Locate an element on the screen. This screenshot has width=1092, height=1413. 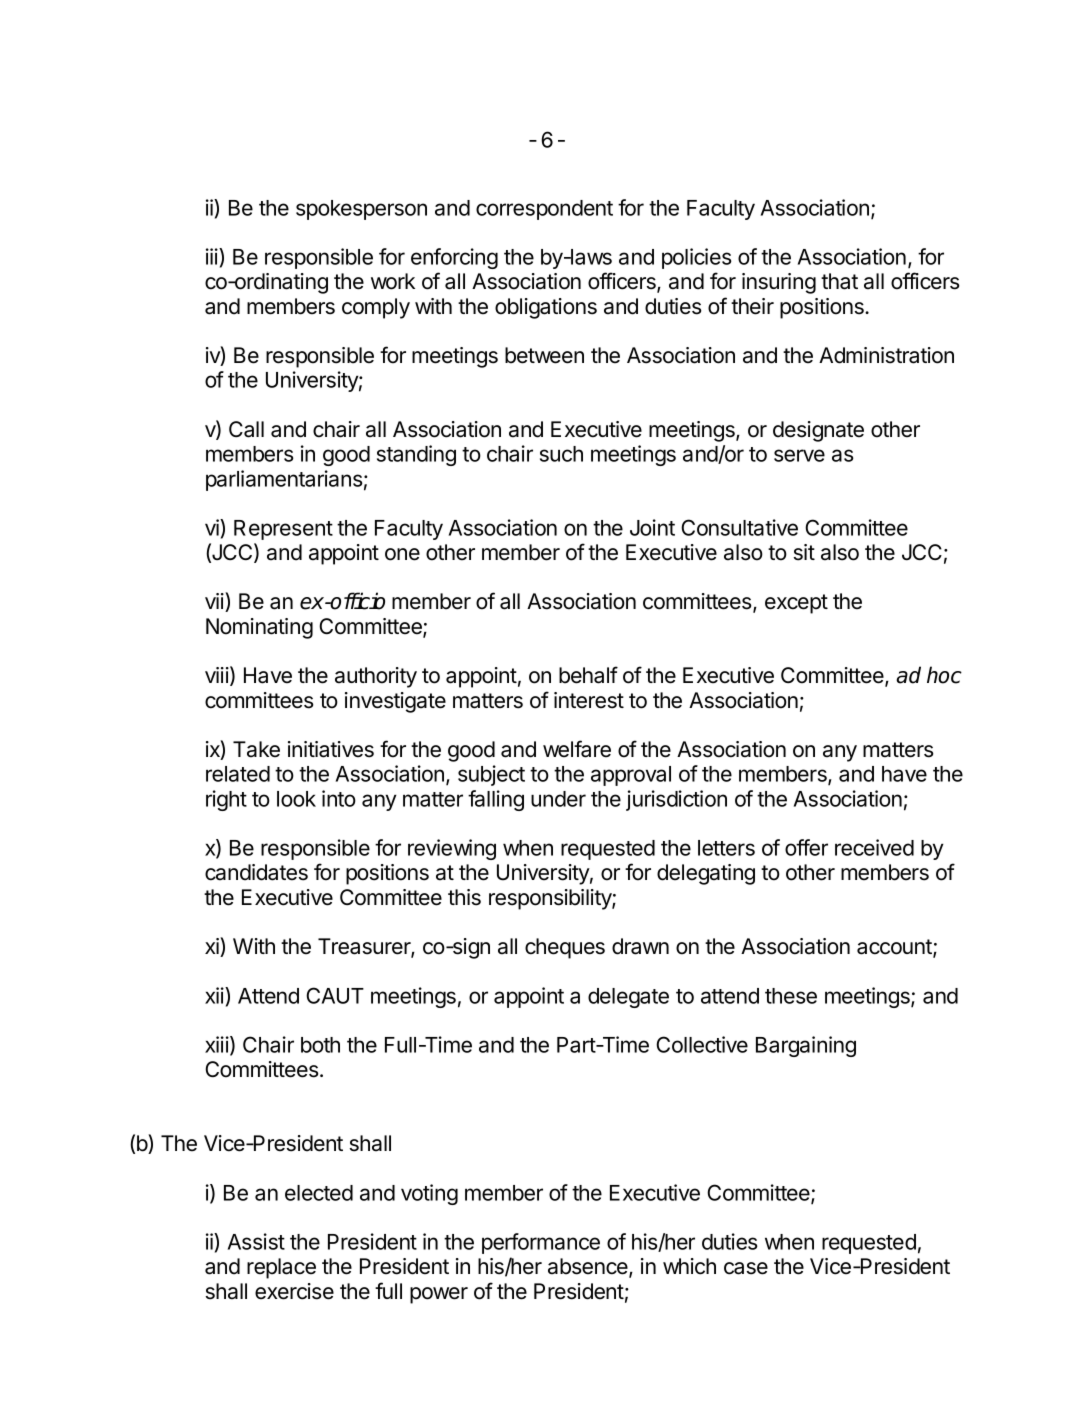
these is located at coordinates (791, 996).
